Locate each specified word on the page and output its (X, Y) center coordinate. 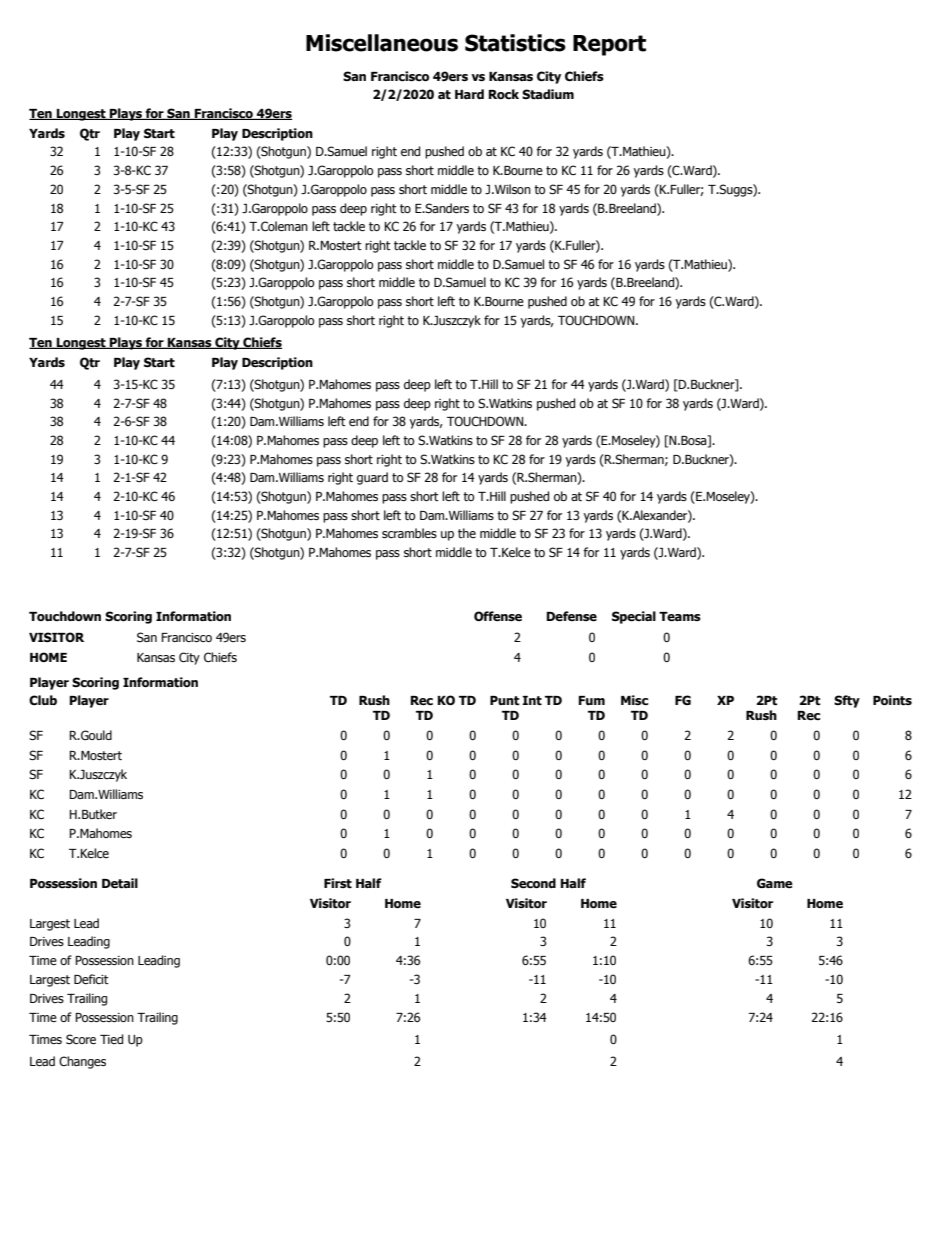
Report (609, 45)
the (467, 533)
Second (533, 883)
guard (372, 478)
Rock (504, 94)
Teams (680, 617)
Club (43, 700)
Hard (469, 94)
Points (892, 700)
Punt (505, 701)
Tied (111, 1039)
